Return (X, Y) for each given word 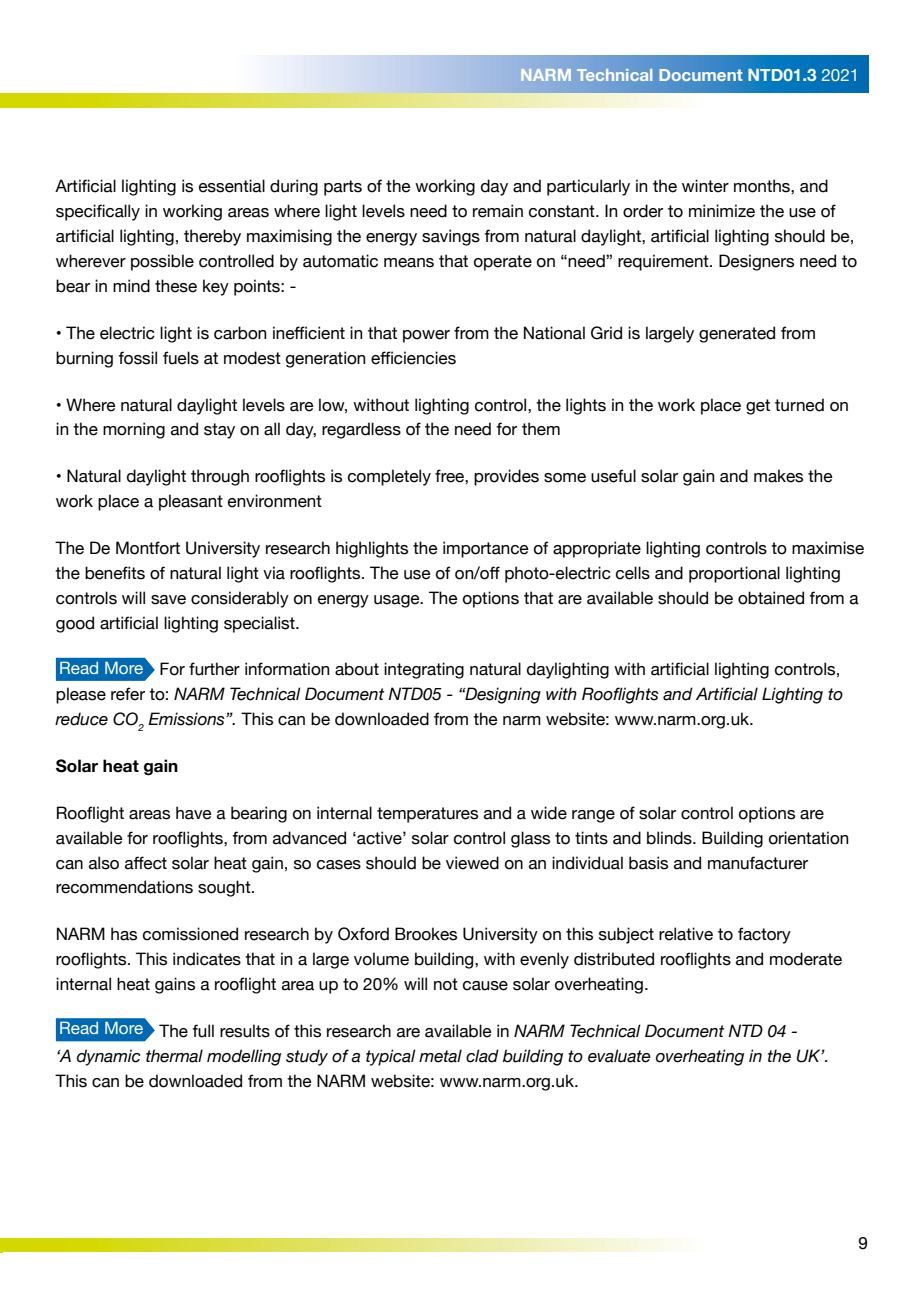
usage (398, 601)
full (203, 1031)
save (168, 600)
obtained (771, 598)
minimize (722, 211)
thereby (212, 237)
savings (451, 237)
